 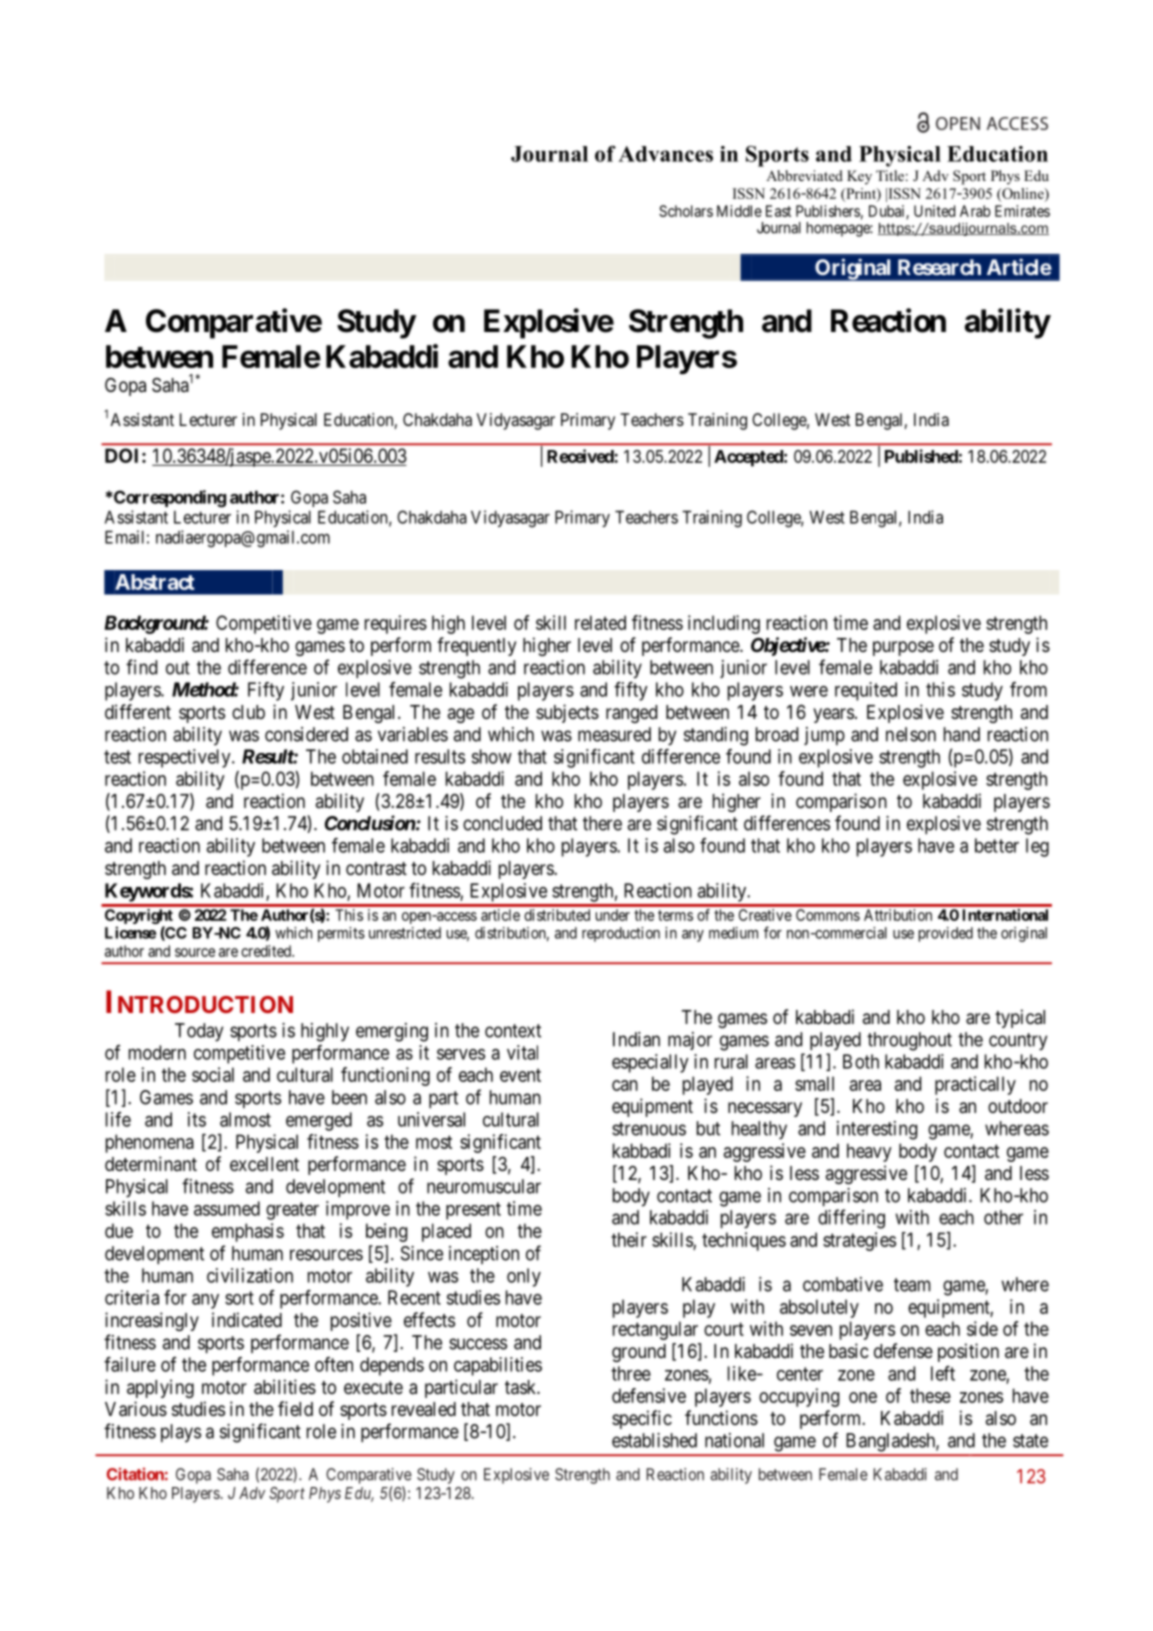 What do you see at coordinates (903, 648) in the image?
I see `purpose` at bounding box center [903, 648].
